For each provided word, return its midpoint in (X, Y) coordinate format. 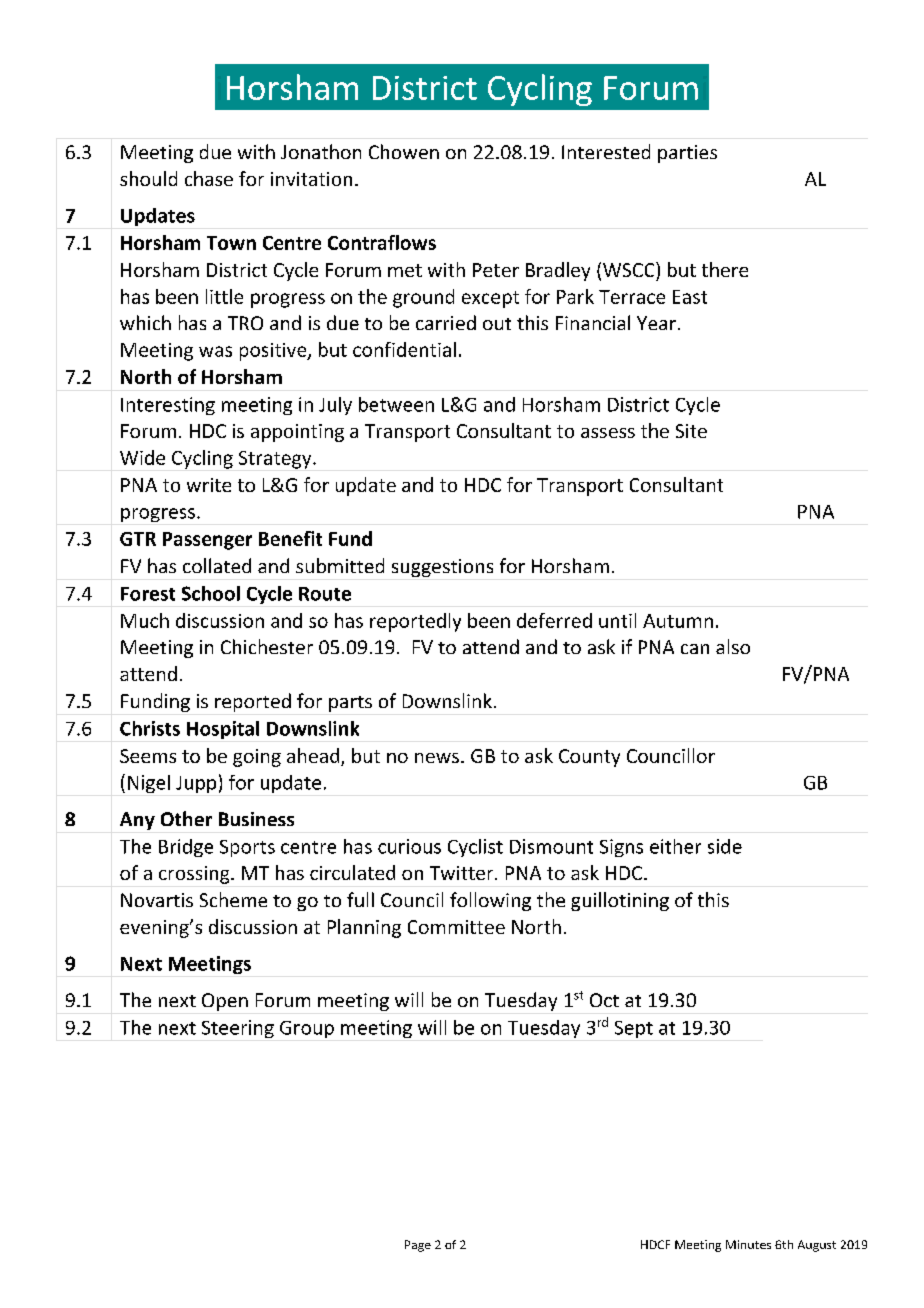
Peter (496, 270)
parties (687, 154)
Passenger (207, 541)
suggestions (442, 568)
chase (209, 178)
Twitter (463, 873)
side (725, 846)
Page (418, 1246)
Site (691, 431)
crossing (195, 875)
